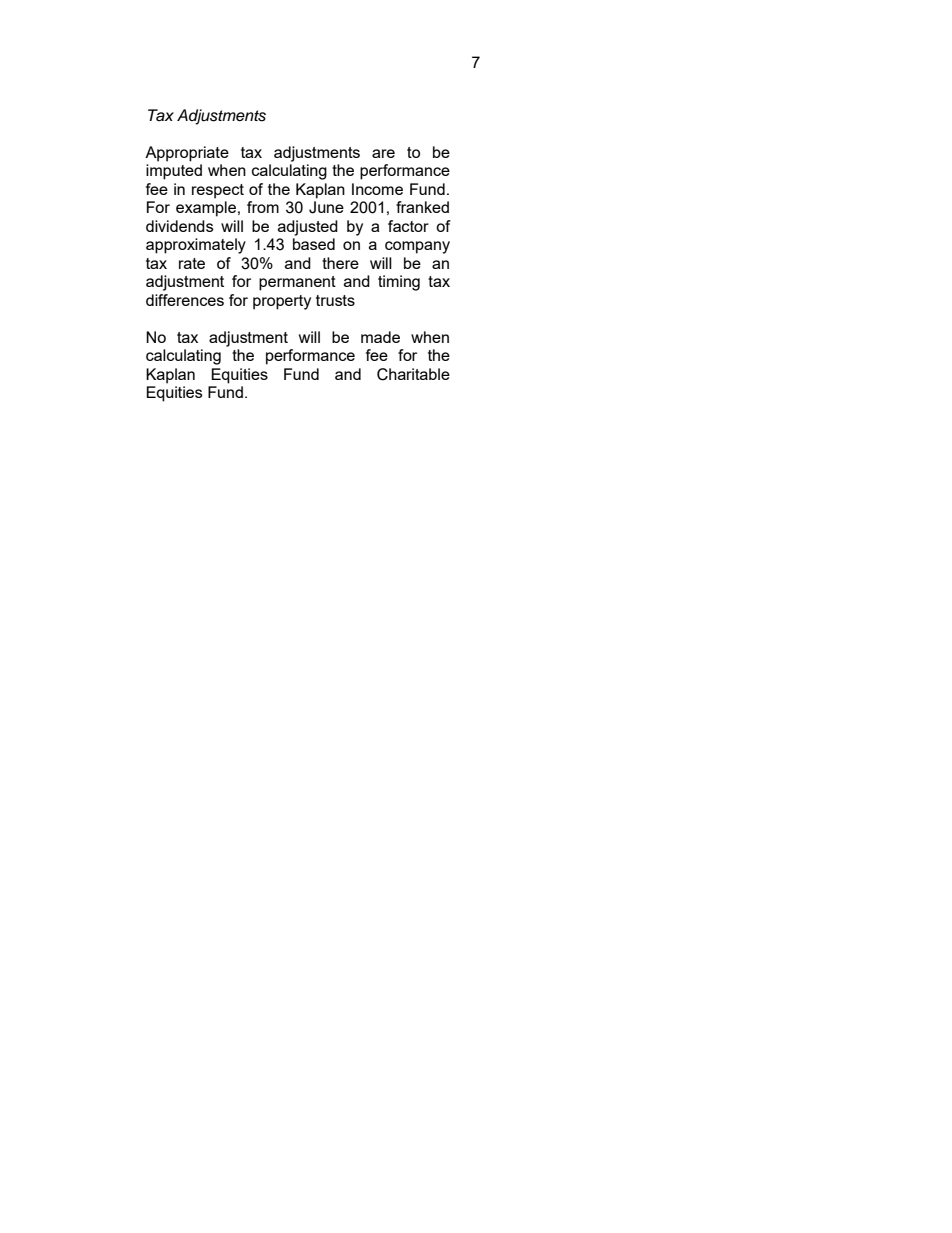  I want to click on Income, so click(377, 189).
